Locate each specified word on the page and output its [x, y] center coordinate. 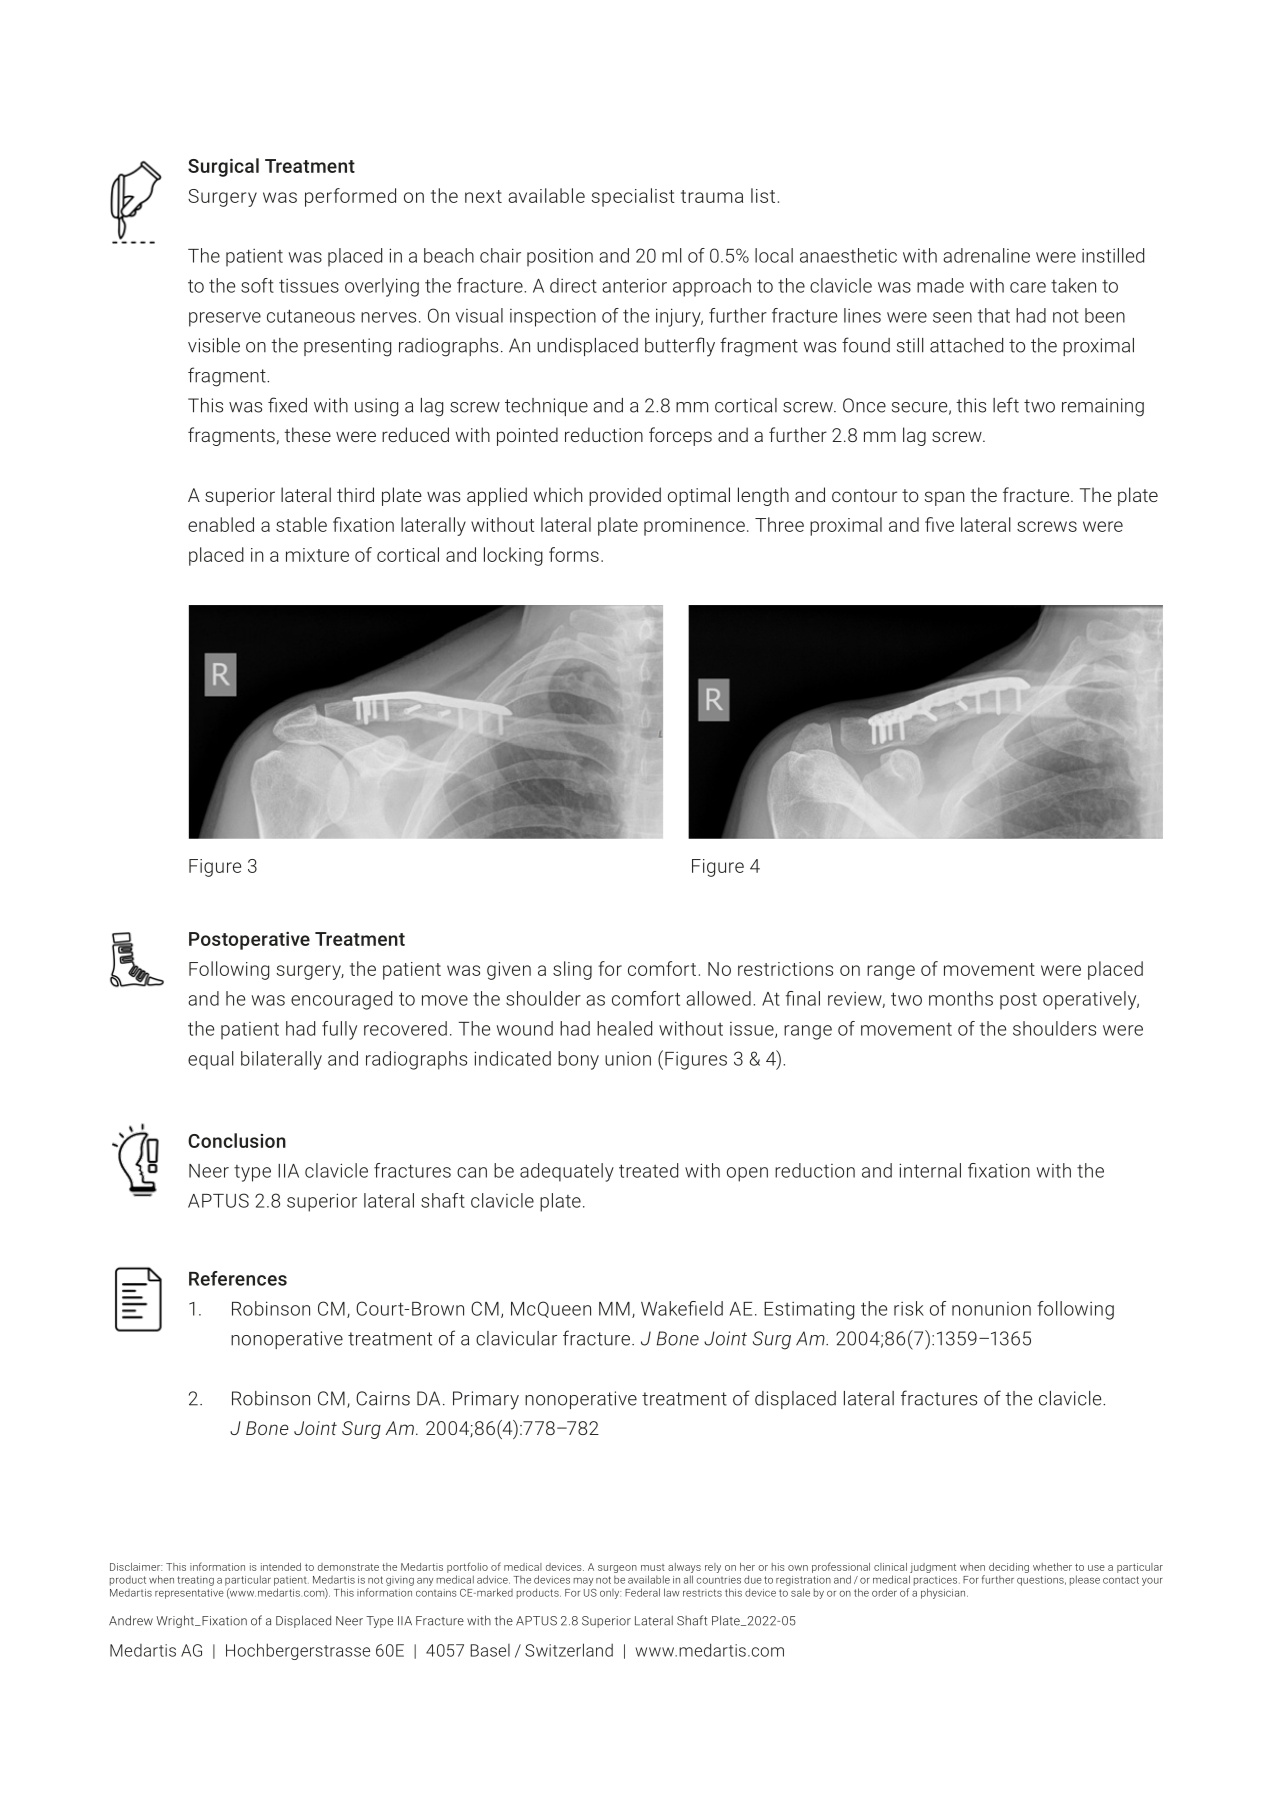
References [238, 1278]
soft [257, 285]
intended [281, 1567]
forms [574, 554]
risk [909, 1308]
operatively [1091, 1000]
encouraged [341, 1000]
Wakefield [682, 1308]
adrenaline [986, 255]
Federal [642, 1592]
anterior [634, 285]
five [939, 524]
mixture [317, 555]
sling [572, 970]
